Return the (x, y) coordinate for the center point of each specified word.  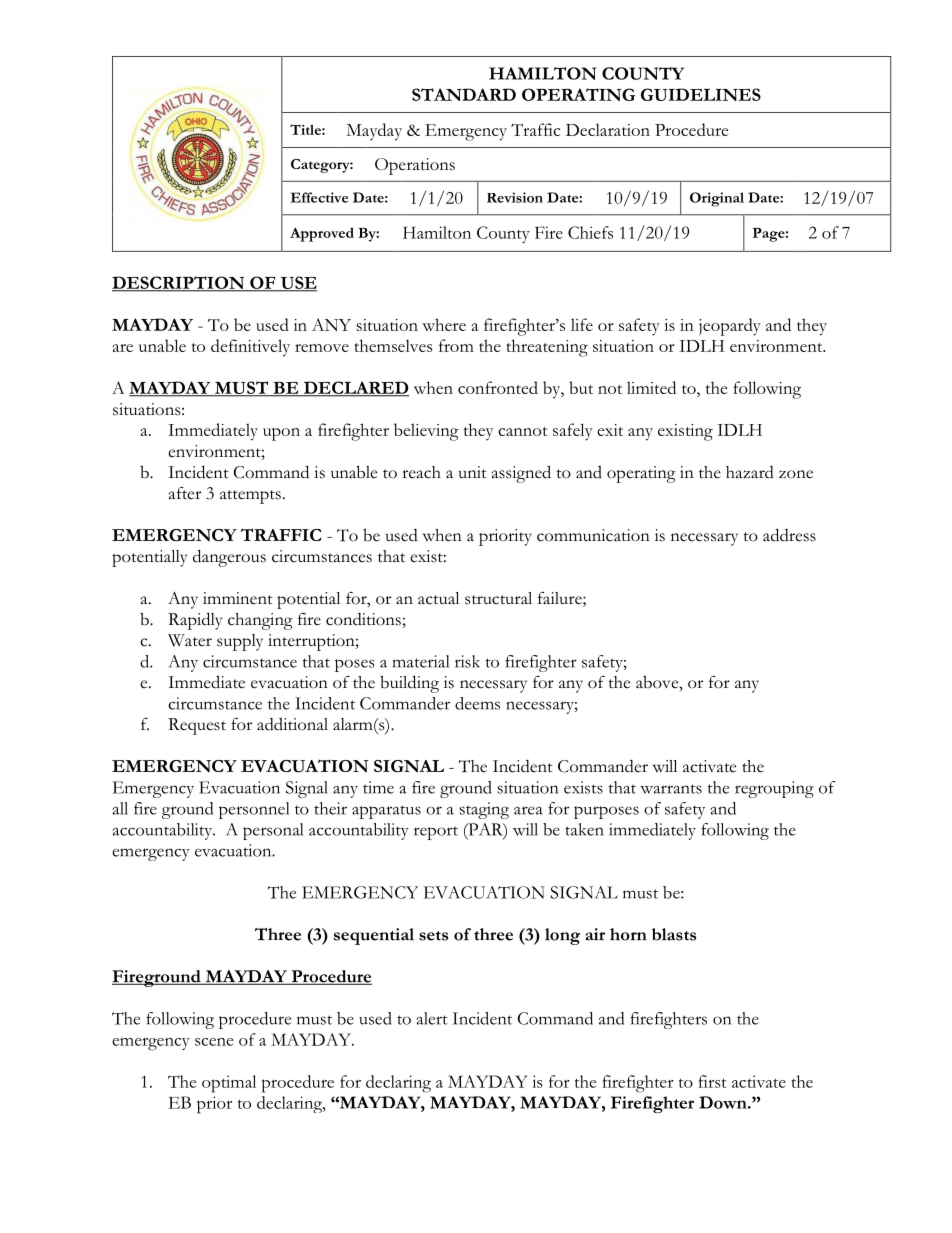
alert (432, 1018)
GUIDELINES (701, 94)
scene (214, 1042)
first (712, 1081)
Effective (319, 197)
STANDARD (464, 94)
